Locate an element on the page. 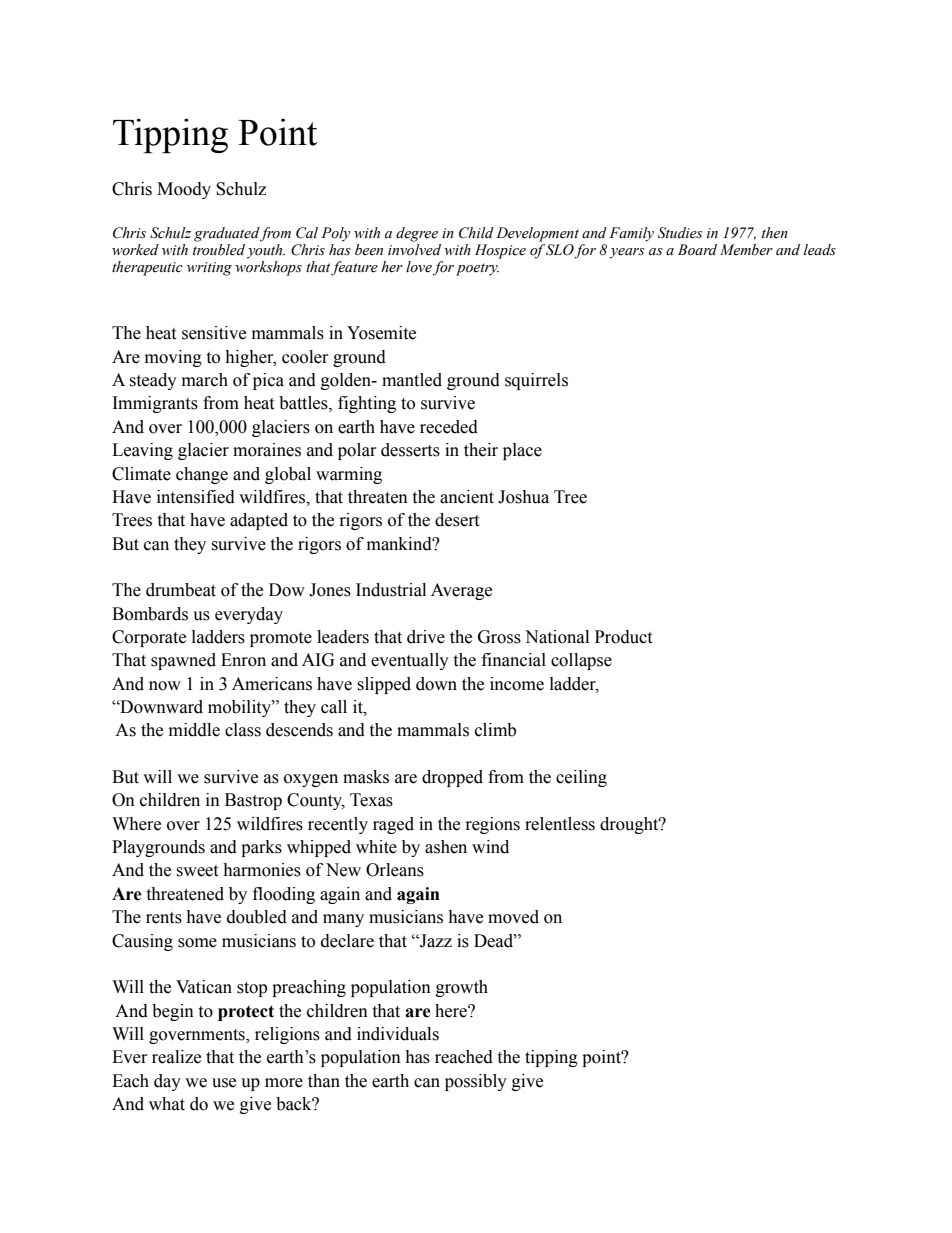  then is located at coordinates (775, 233).
